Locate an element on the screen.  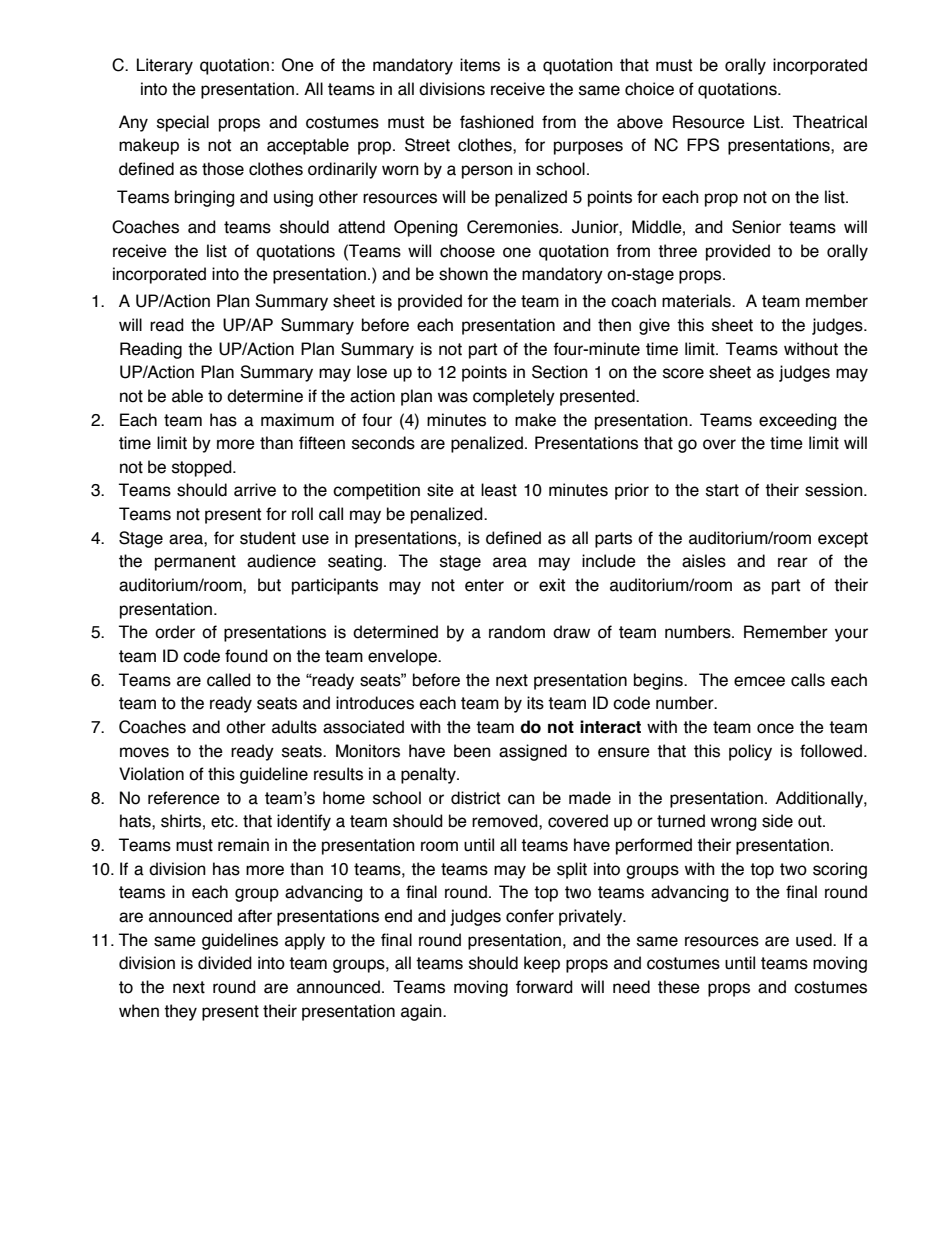
Theatrical is located at coordinates (830, 122).
